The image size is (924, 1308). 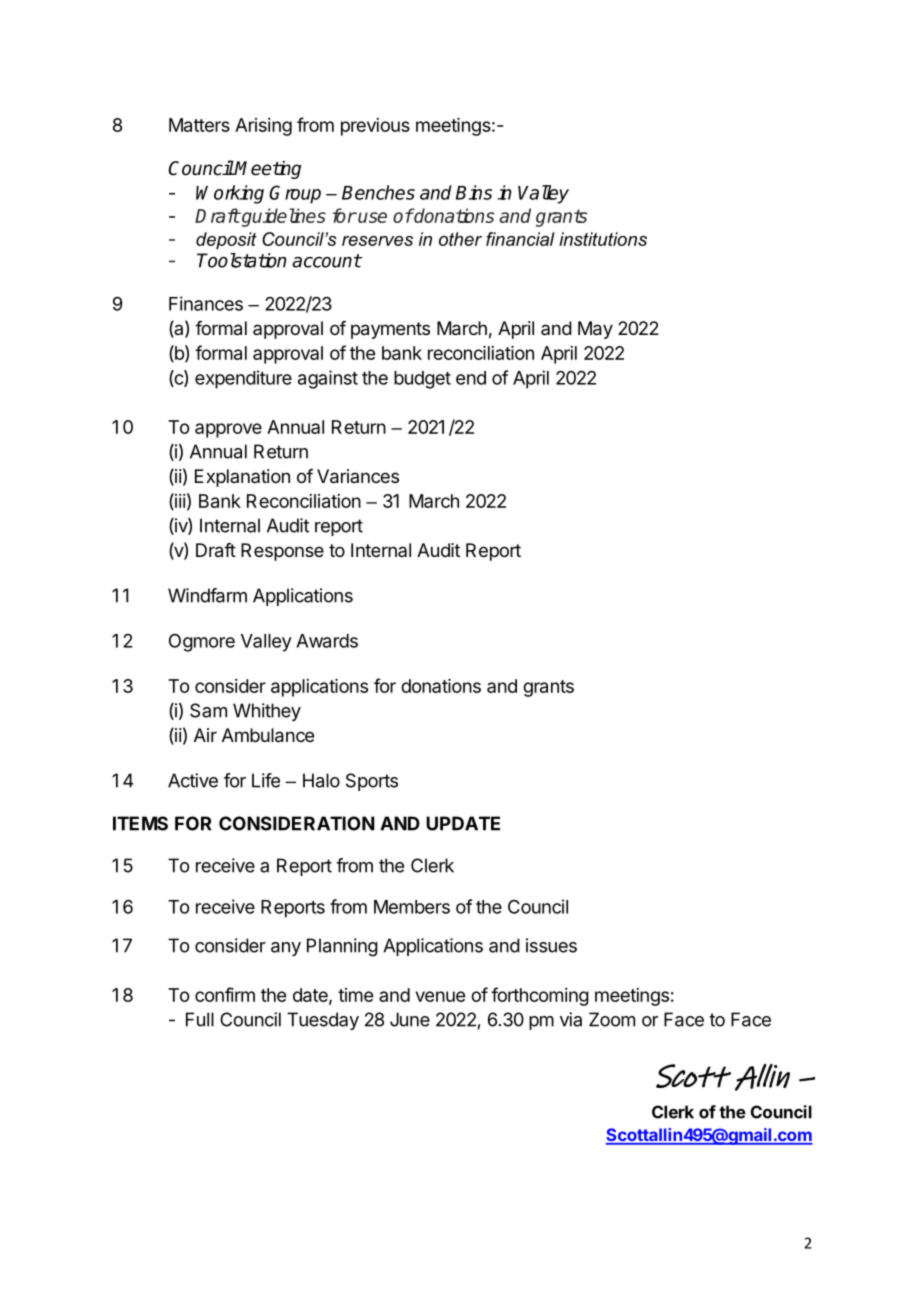 What do you see at coordinates (474, 192) in the page?
I see `Bins` at bounding box center [474, 192].
